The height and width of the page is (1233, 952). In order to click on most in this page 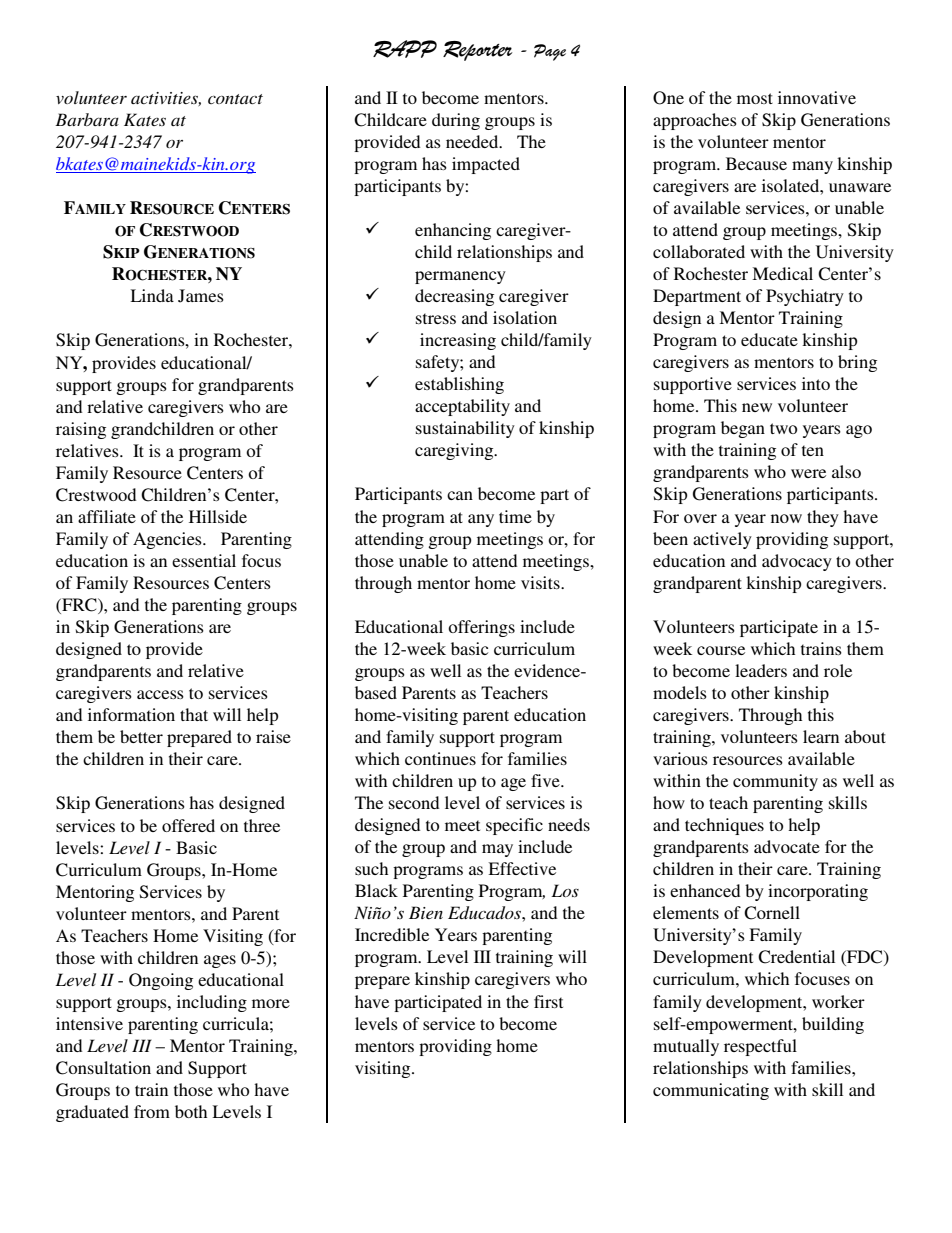, I will do `click(755, 98)`.
